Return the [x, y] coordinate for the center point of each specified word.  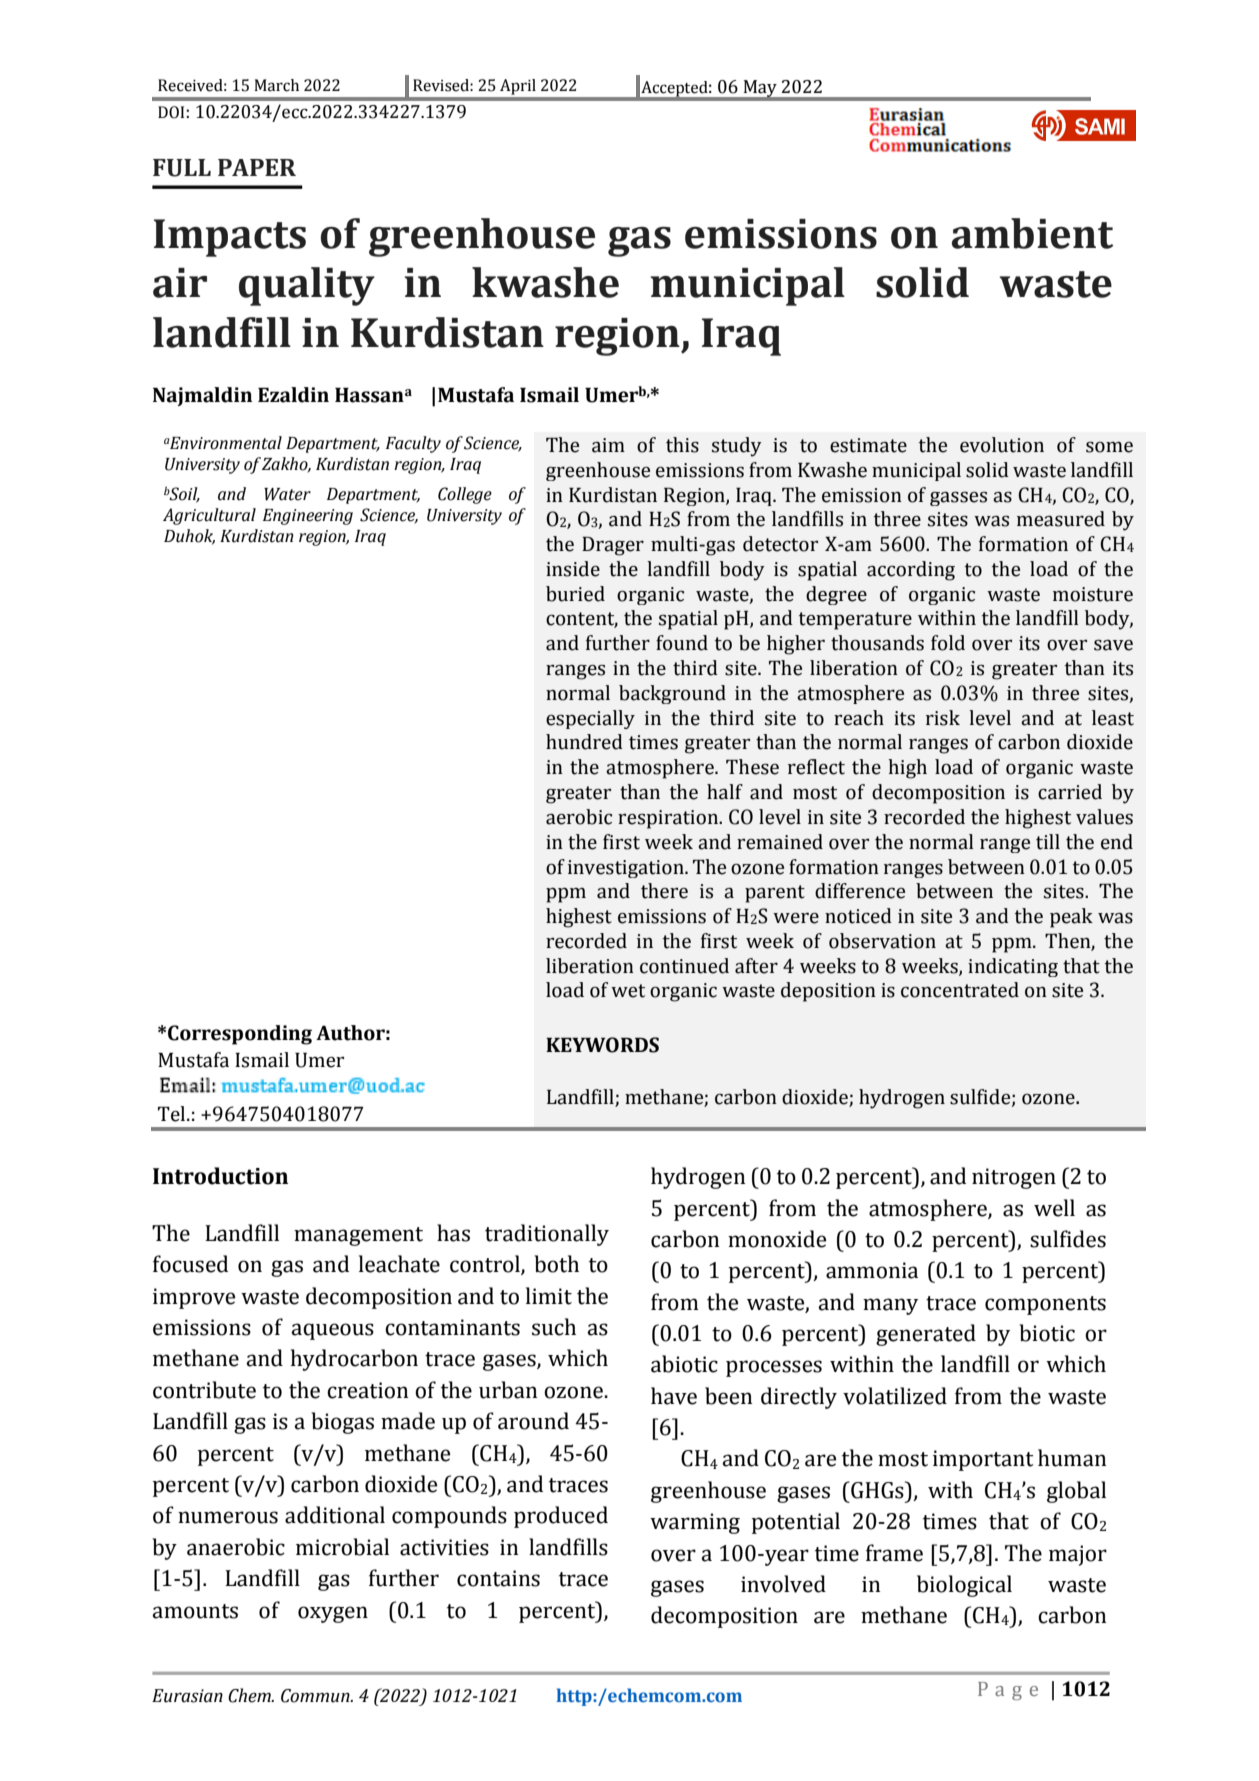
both [556, 1264]
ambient [1032, 233]
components [1045, 1305]
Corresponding [240, 1035]
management [358, 1236]
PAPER [257, 167]
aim [608, 445]
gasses [958, 498]
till [1048, 842]
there [664, 891]
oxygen [333, 1614]
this [682, 445]
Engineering [308, 517]
